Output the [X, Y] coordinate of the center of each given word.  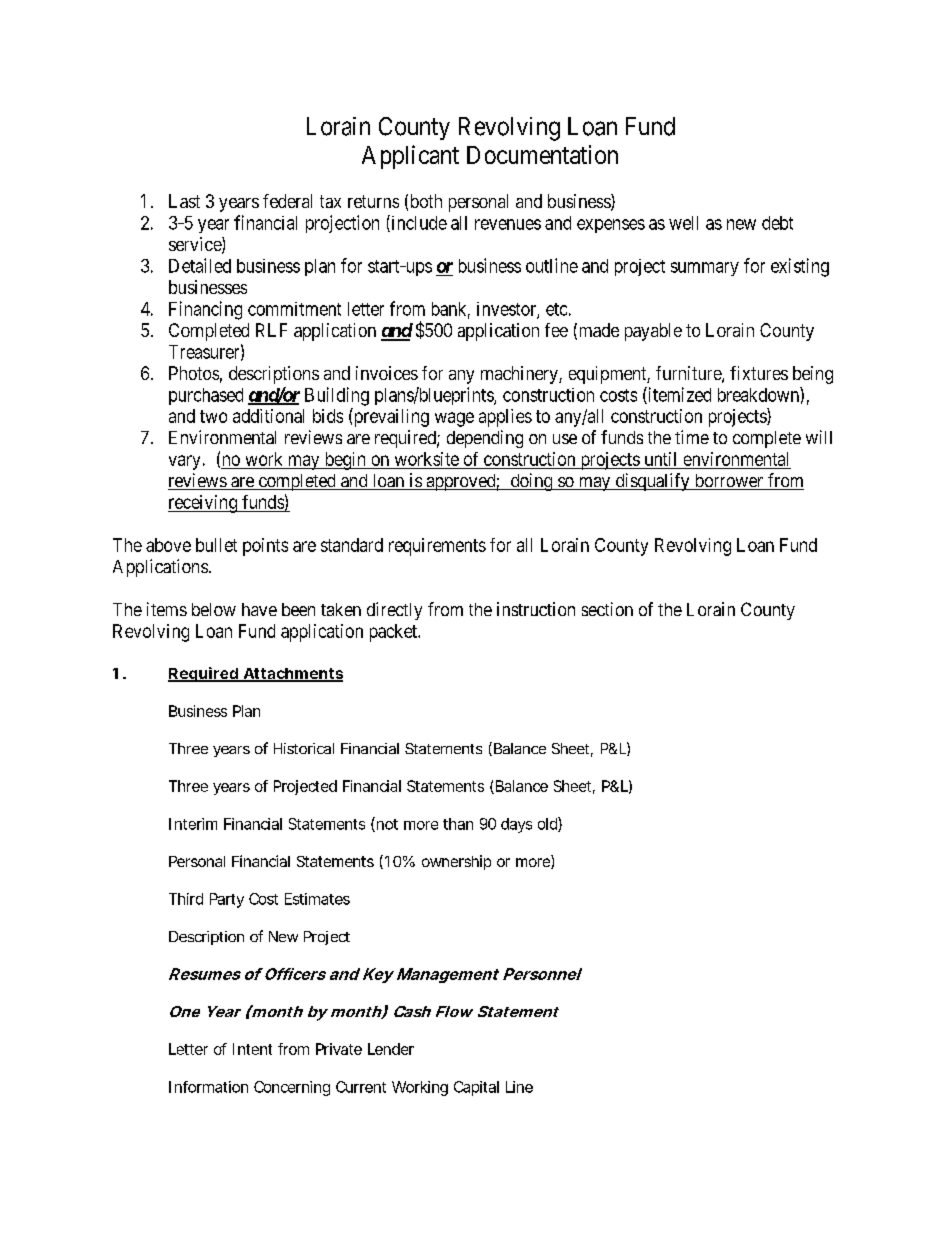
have [259, 609]
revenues [508, 224]
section [607, 609]
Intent [252, 1049]
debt [777, 223]
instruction [536, 609]
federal [287, 201]
